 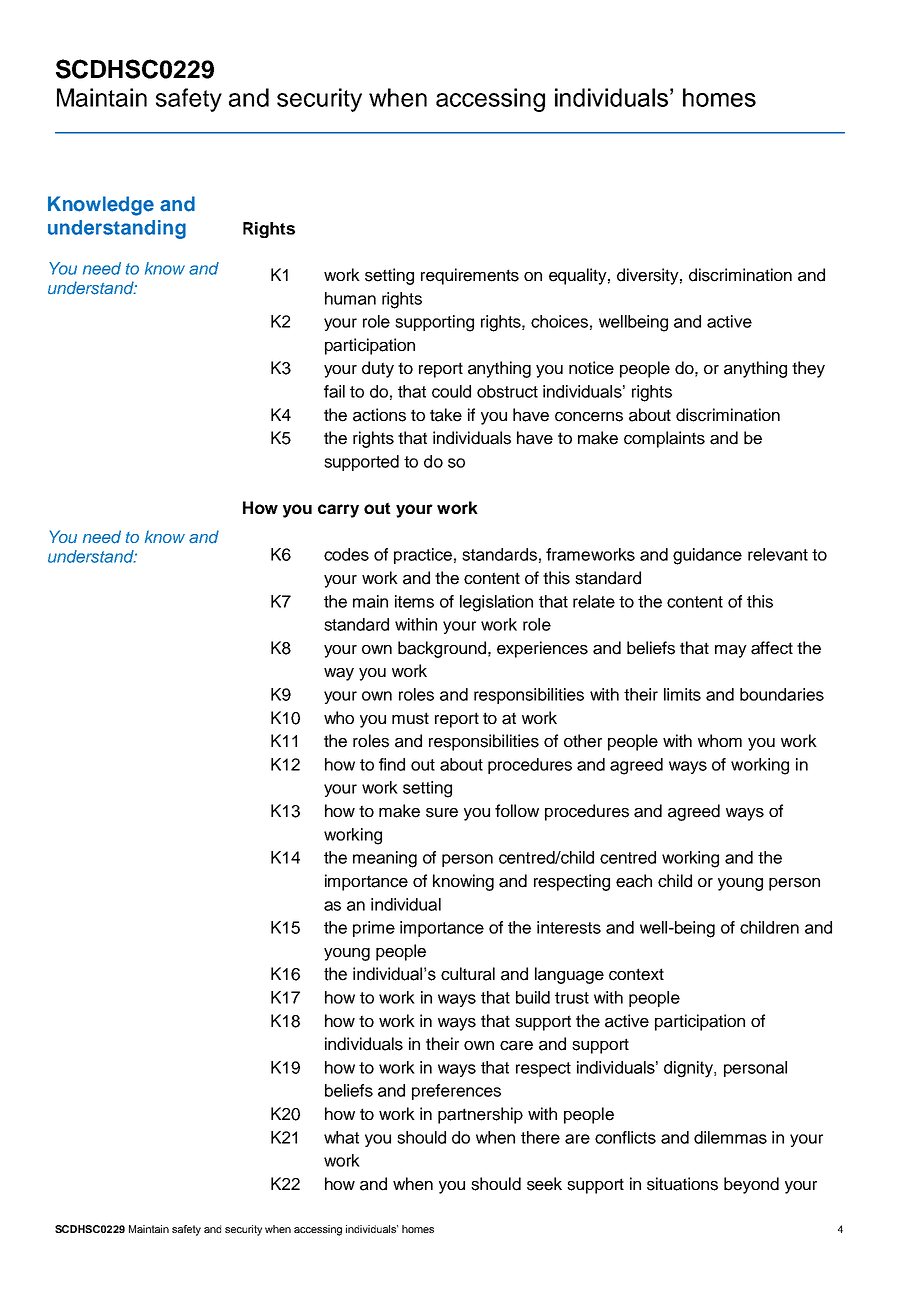 What do you see at coordinates (410, 718) in the screenshot?
I see `must` at bounding box center [410, 718].
